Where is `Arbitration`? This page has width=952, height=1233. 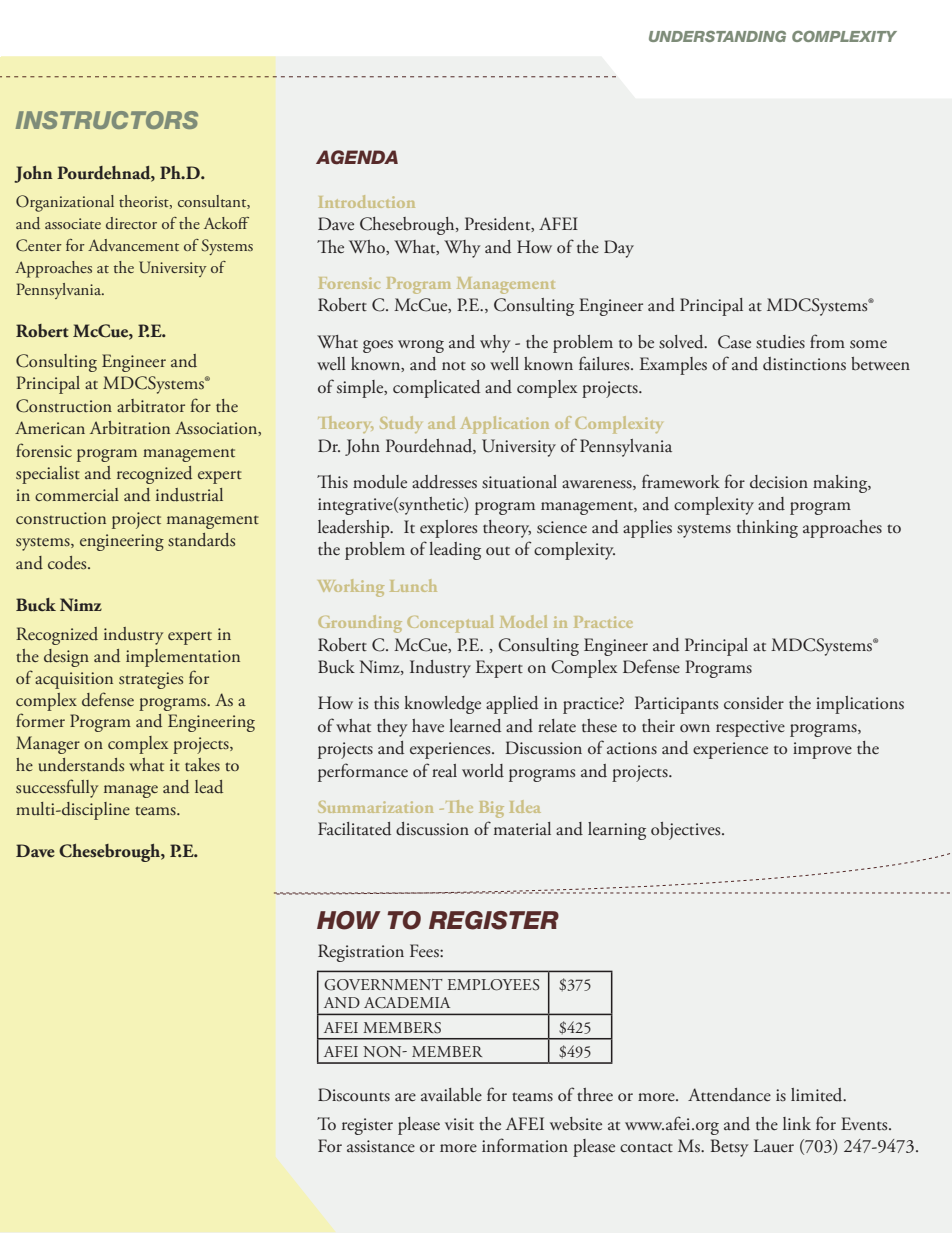
Arbitration is located at coordinates (130, 428).
